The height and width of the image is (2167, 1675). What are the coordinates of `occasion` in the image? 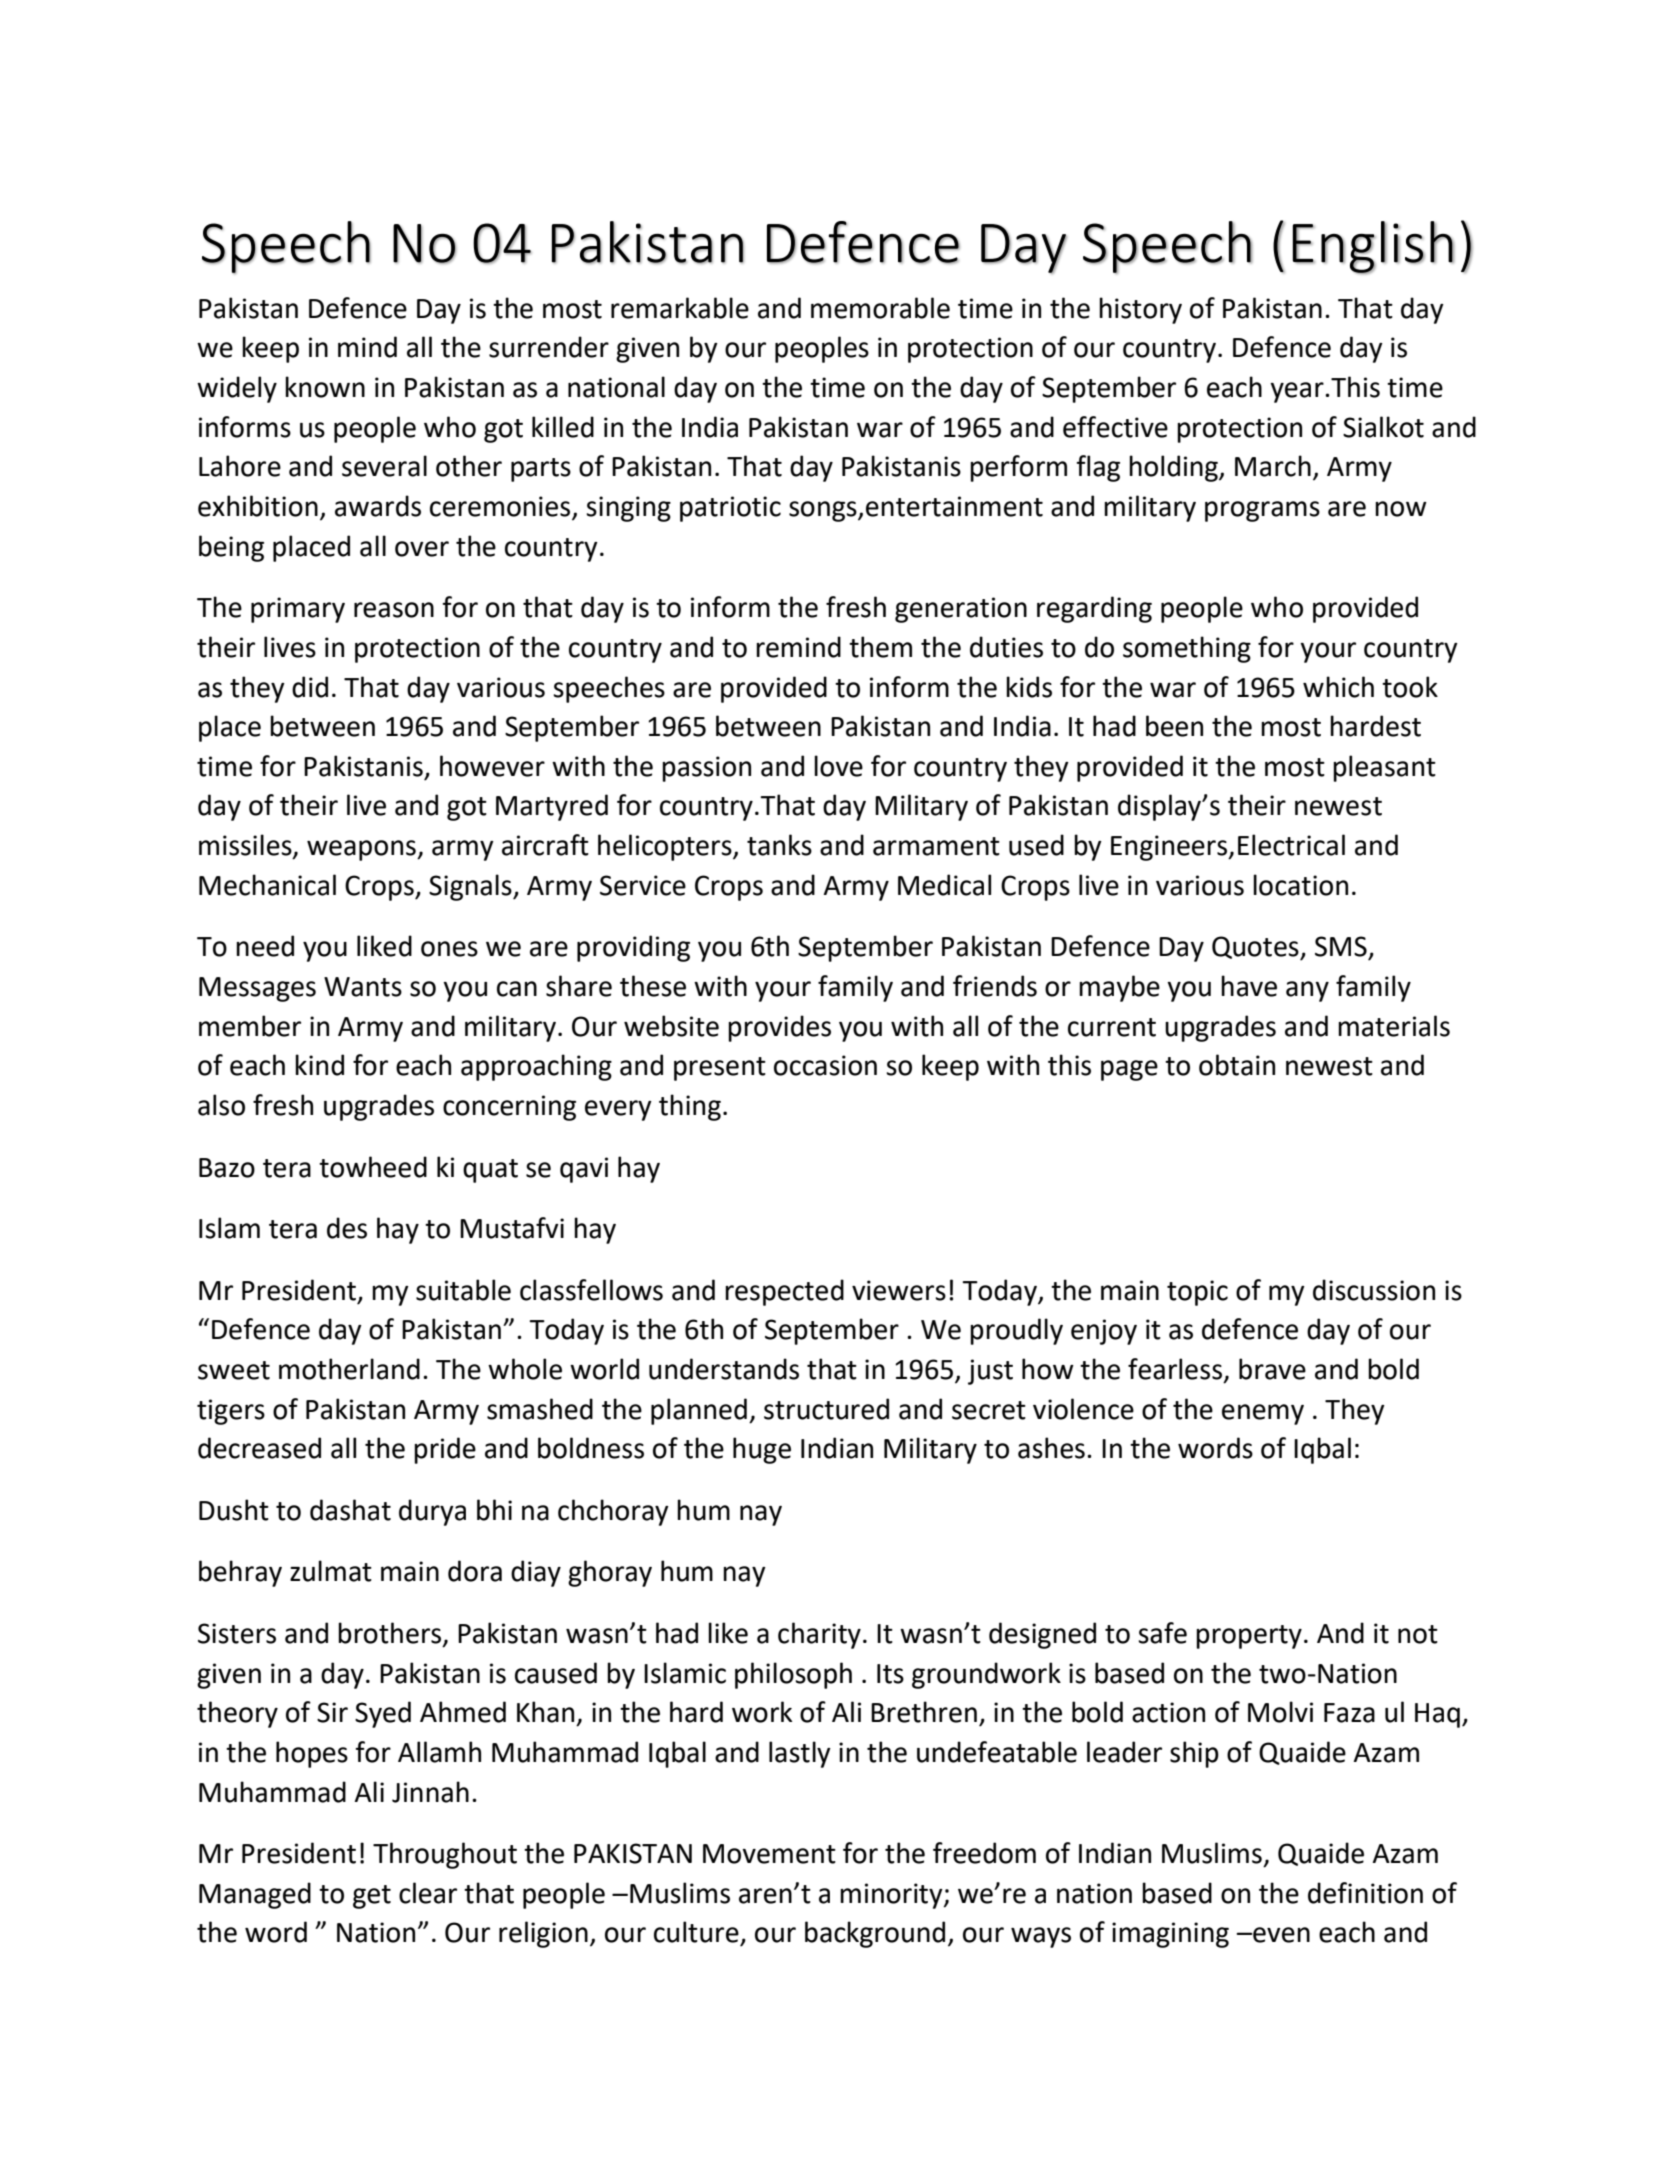 It's located at (825, 1065).
